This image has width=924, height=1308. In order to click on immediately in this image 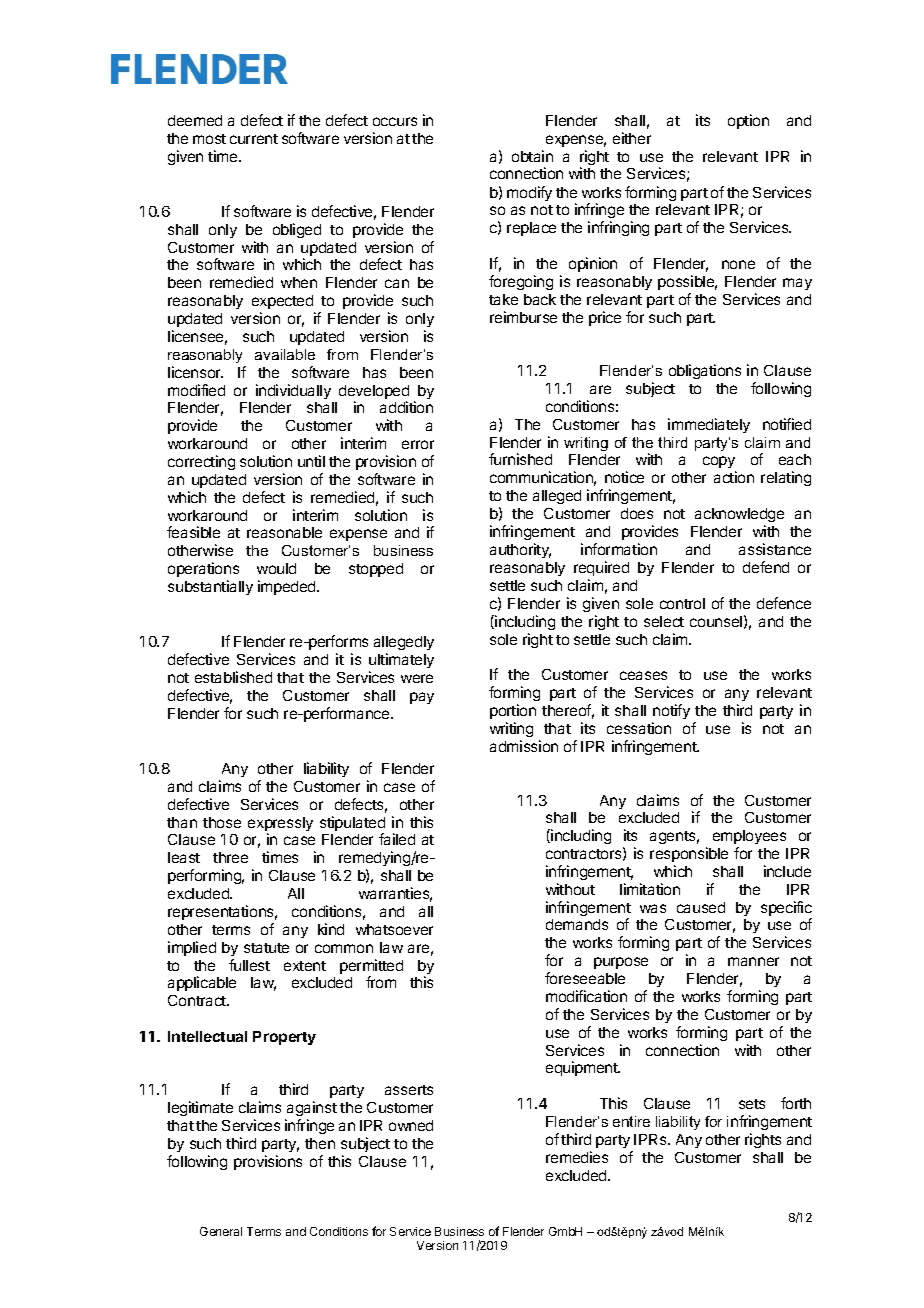, I will do `click(709, 425)`.
